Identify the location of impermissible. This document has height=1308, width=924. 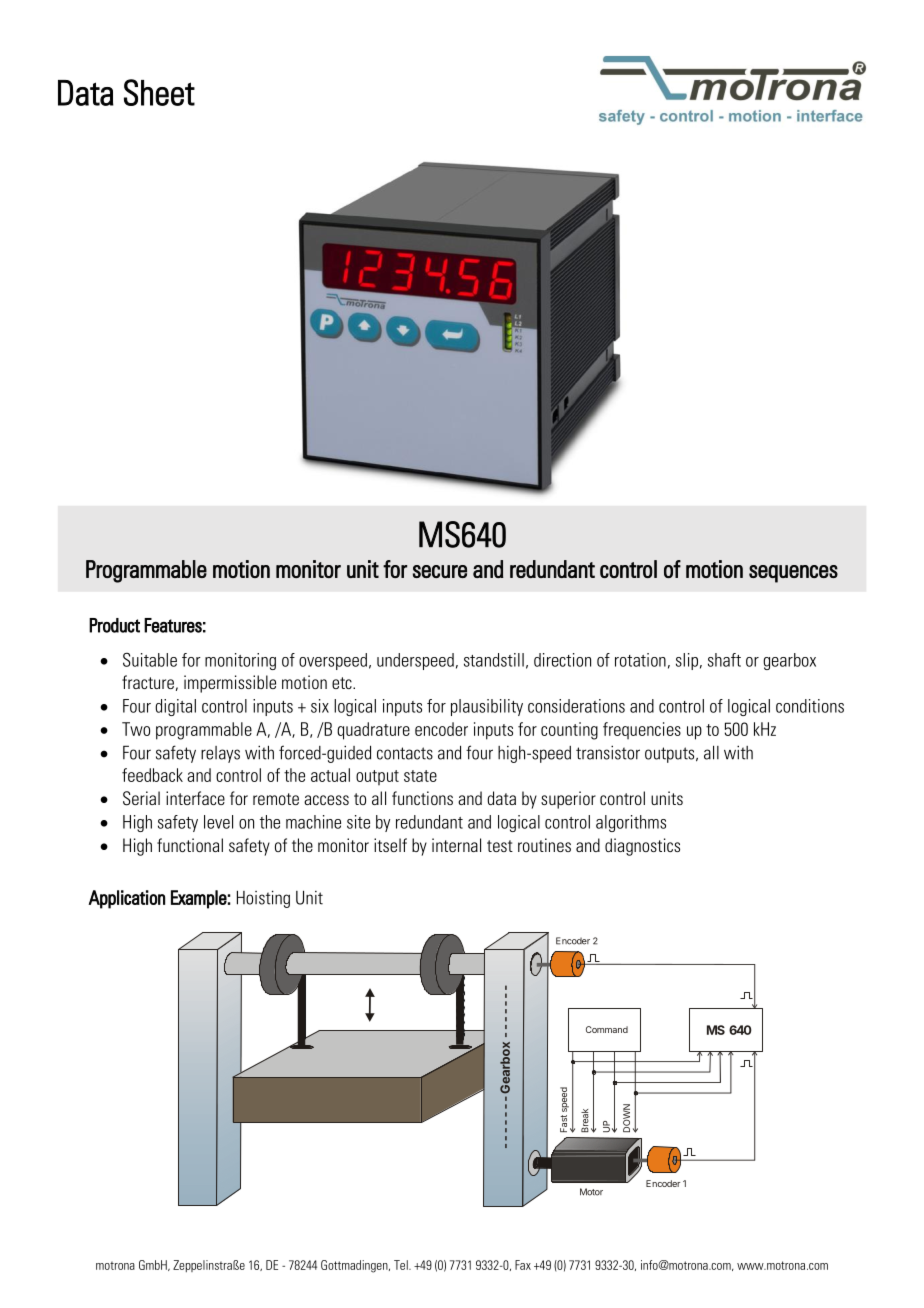
(230, 684).
